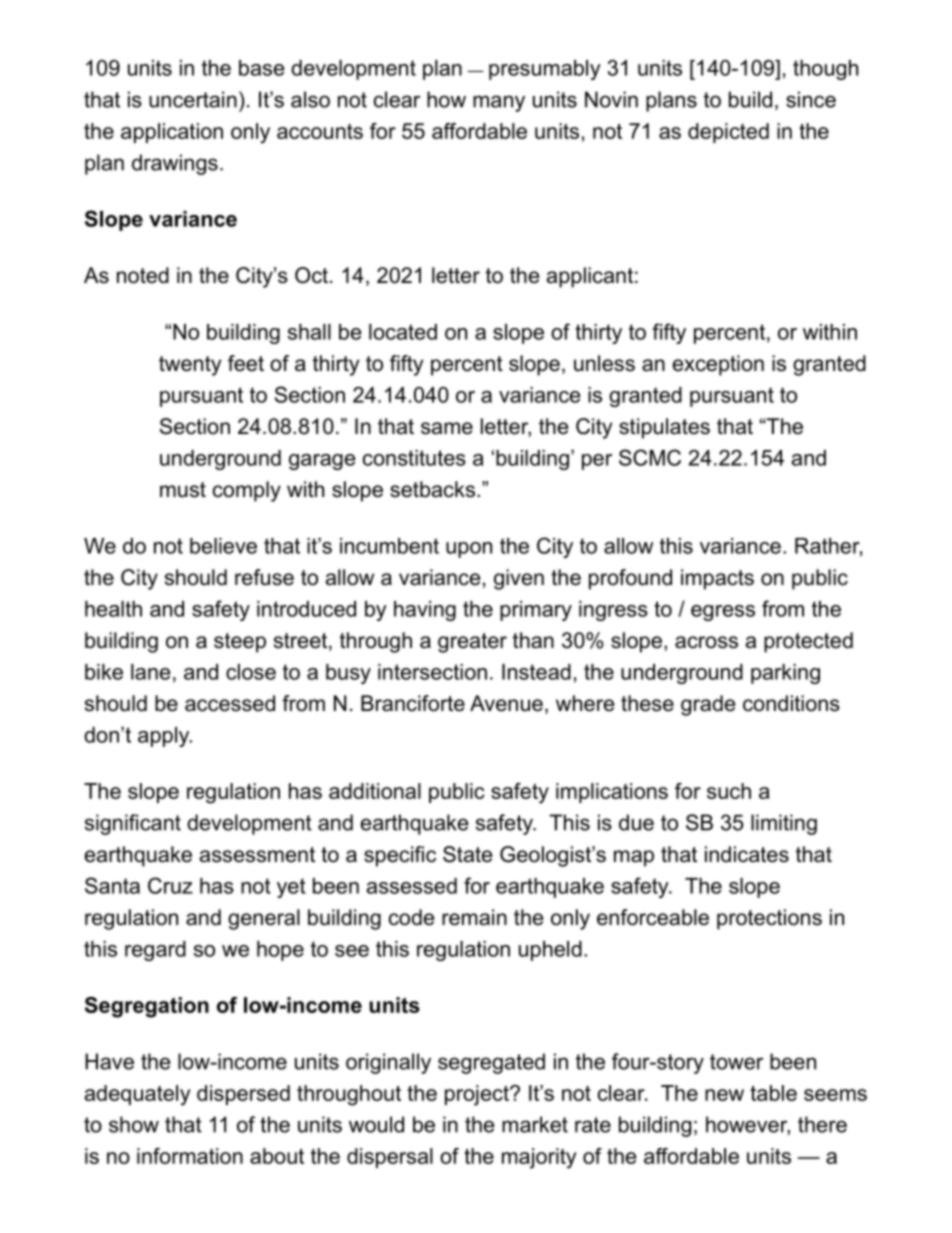  Describe the element at coordinates (193, 99) in the image. I see `uncertain` at that location.
